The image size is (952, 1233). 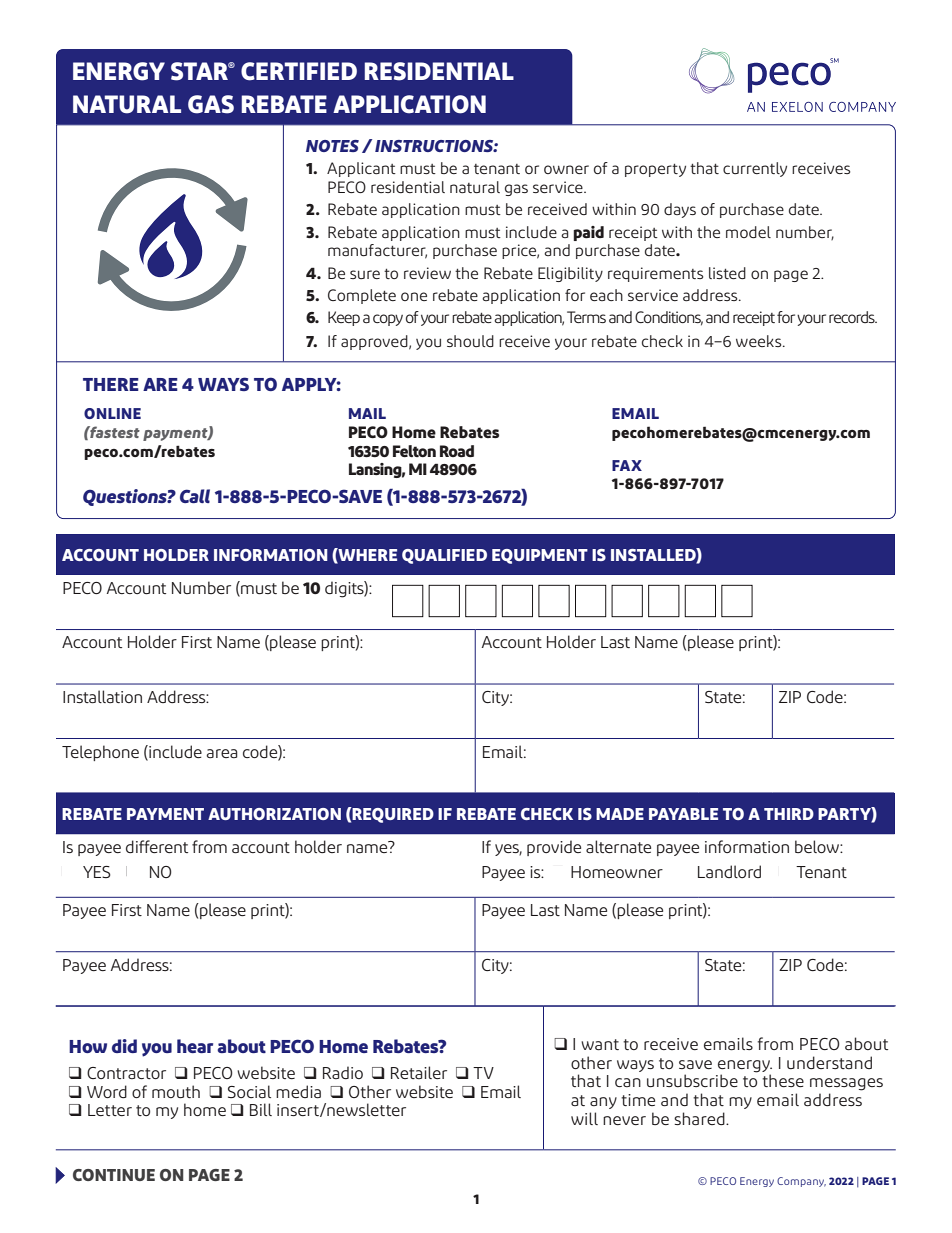 What do you see at coordinates (114, 1175) in the page?
I see `CONTINUE` at bounding box center [114, 1175].
